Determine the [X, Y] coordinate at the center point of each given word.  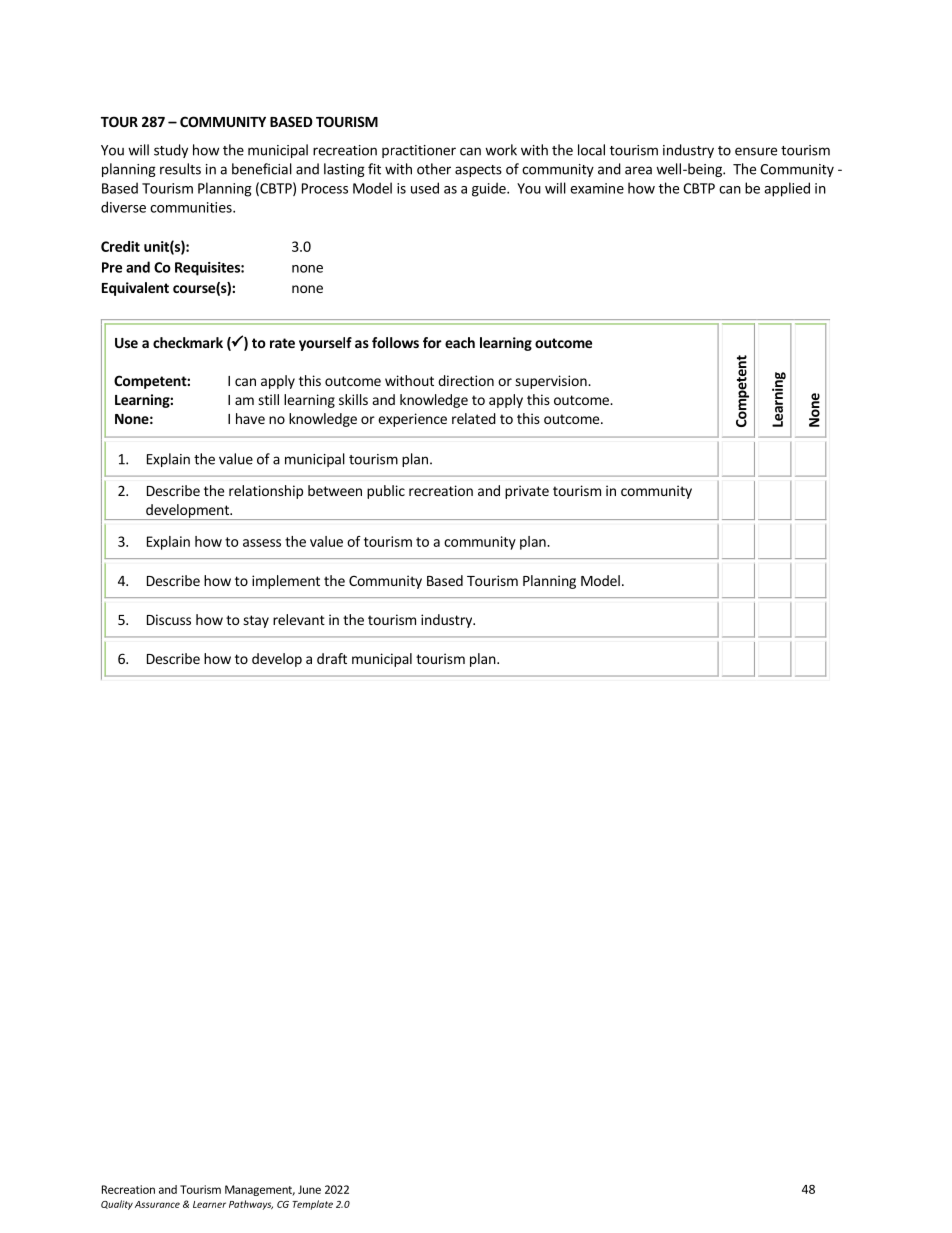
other [434, 169]
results [180, 169]
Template [312, 1205]
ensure [756, 151]
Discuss [169, 619]
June [309, 1189]
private [527, 492]
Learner [209, 1204]
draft [332, 658]
